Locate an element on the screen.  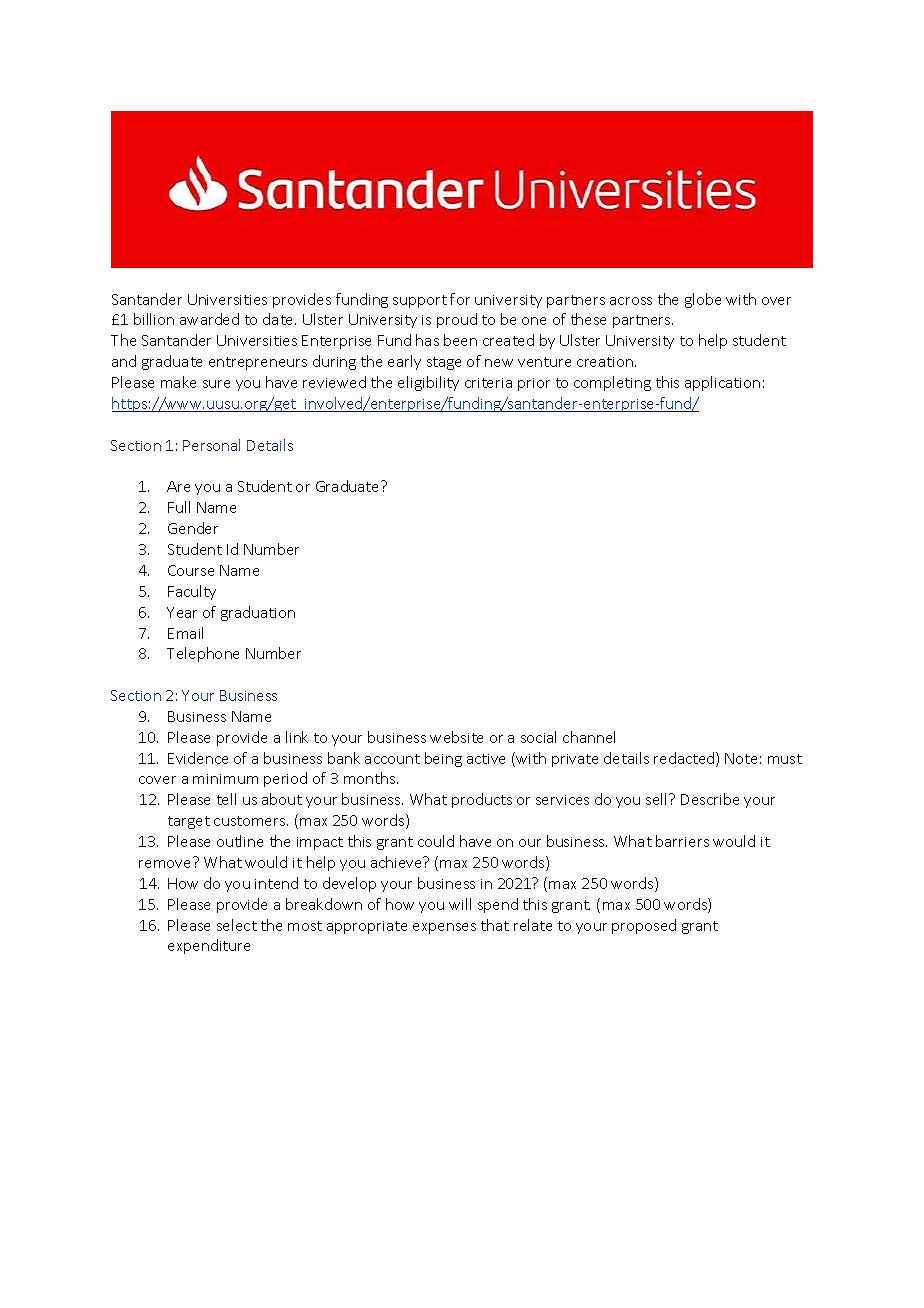
globe is located at coordinates (703, 300).
